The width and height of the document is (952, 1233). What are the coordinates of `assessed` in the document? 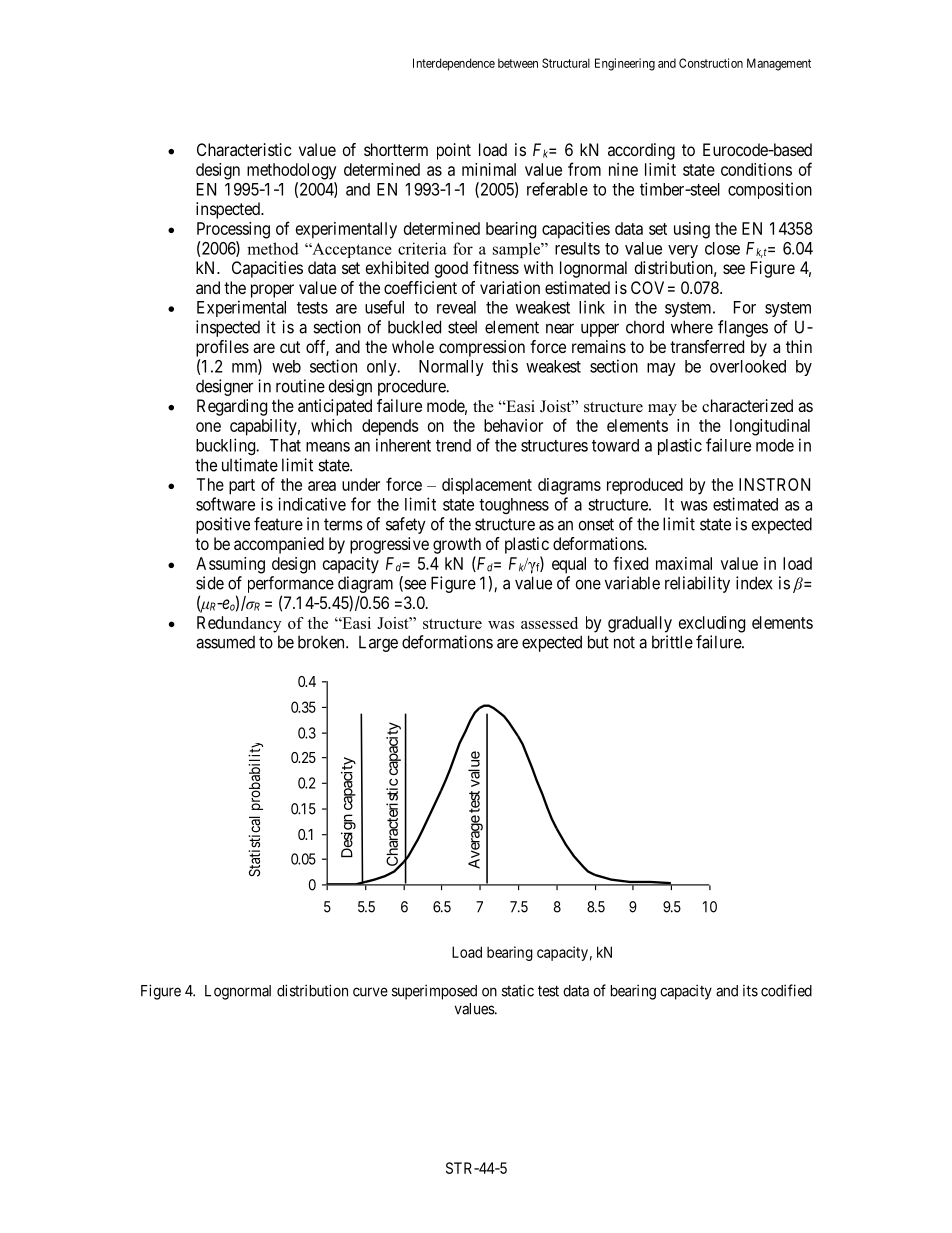 It's located at (549, 623).
